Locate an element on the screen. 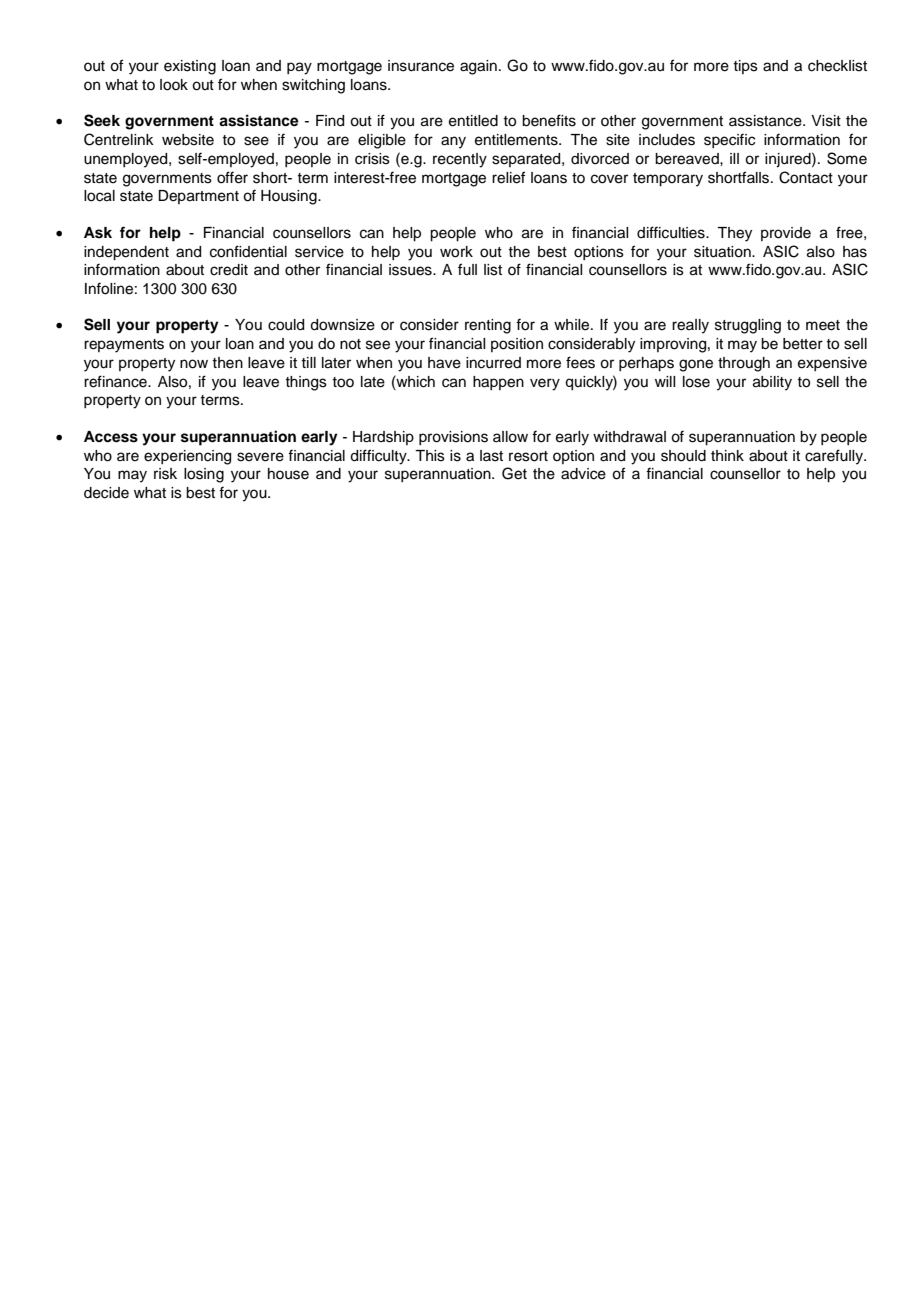 The image size is (924, 1308). issues is located at coordinates (411, 270).
